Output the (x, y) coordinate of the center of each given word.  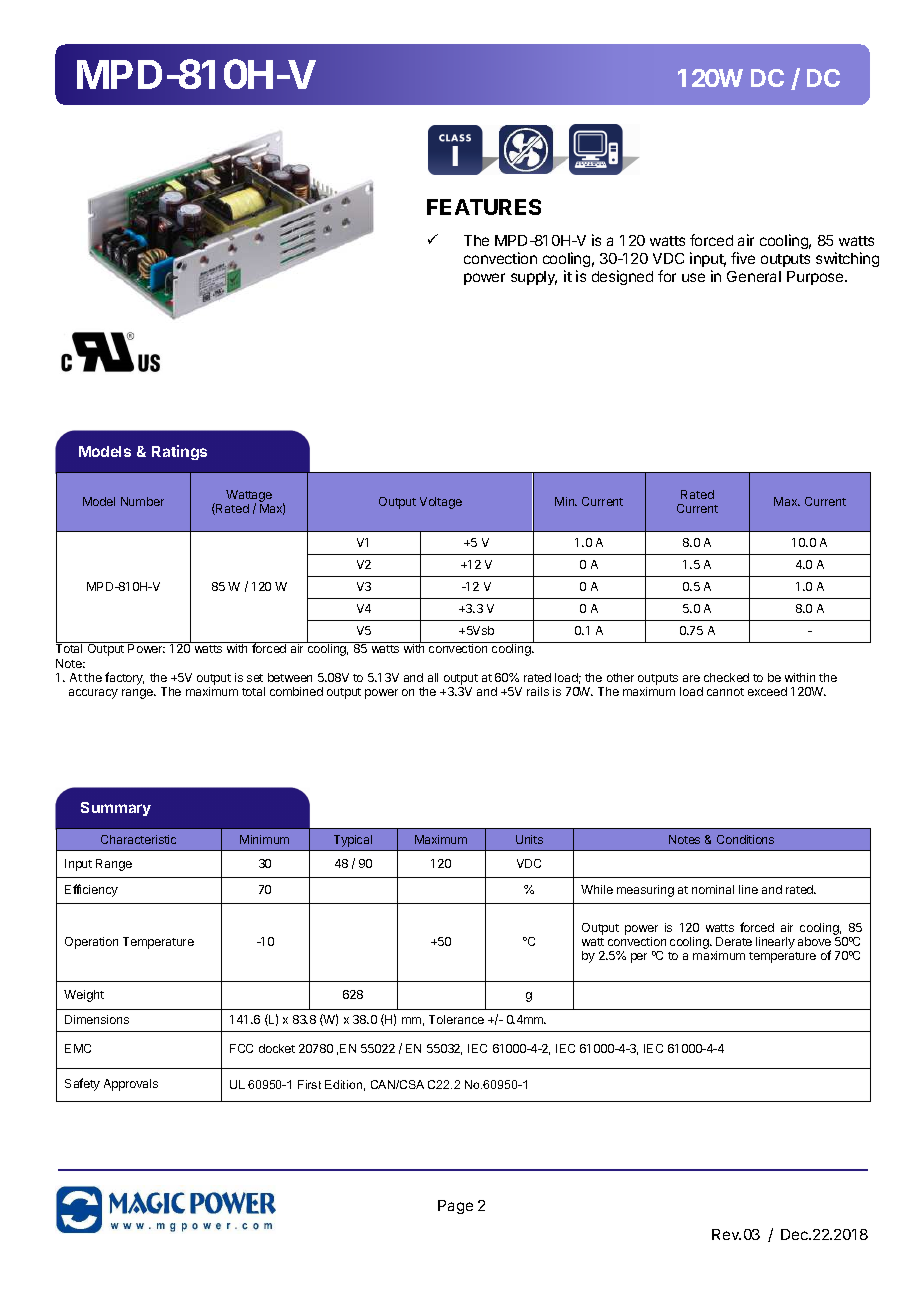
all (433, 677)
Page (455, 1207)
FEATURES (484, 207)
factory (124, 678)
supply (534, 278)
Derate (734, 941)
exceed (767, 691)
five (743, 258)
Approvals (131, 1085)
